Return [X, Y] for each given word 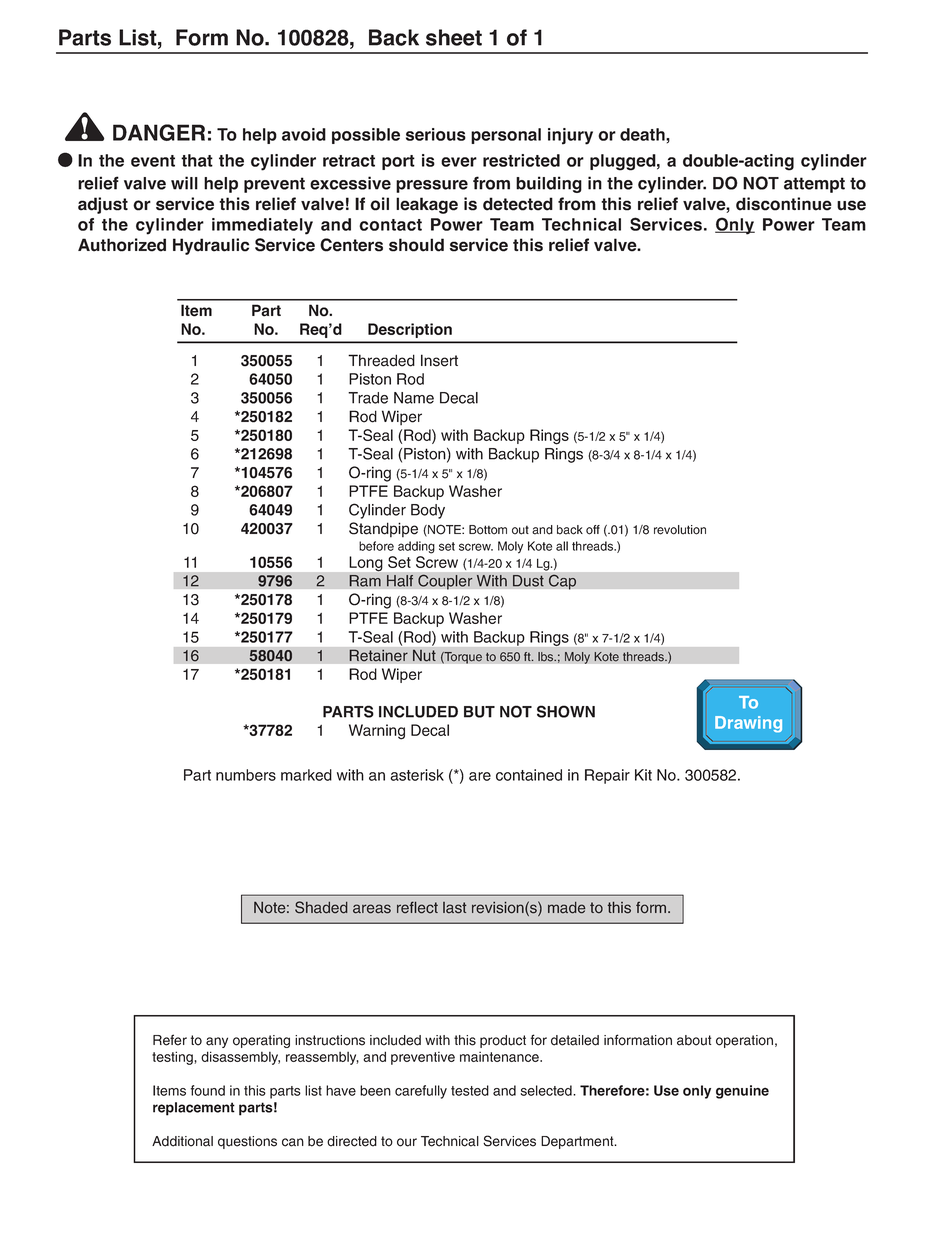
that [197, 160]
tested [470, 1090]
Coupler [445, 582]
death [643, 134]
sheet [454, 37]
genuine [742, 1092]
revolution [680, 530]
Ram [365, 581]
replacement [194, 1109]
